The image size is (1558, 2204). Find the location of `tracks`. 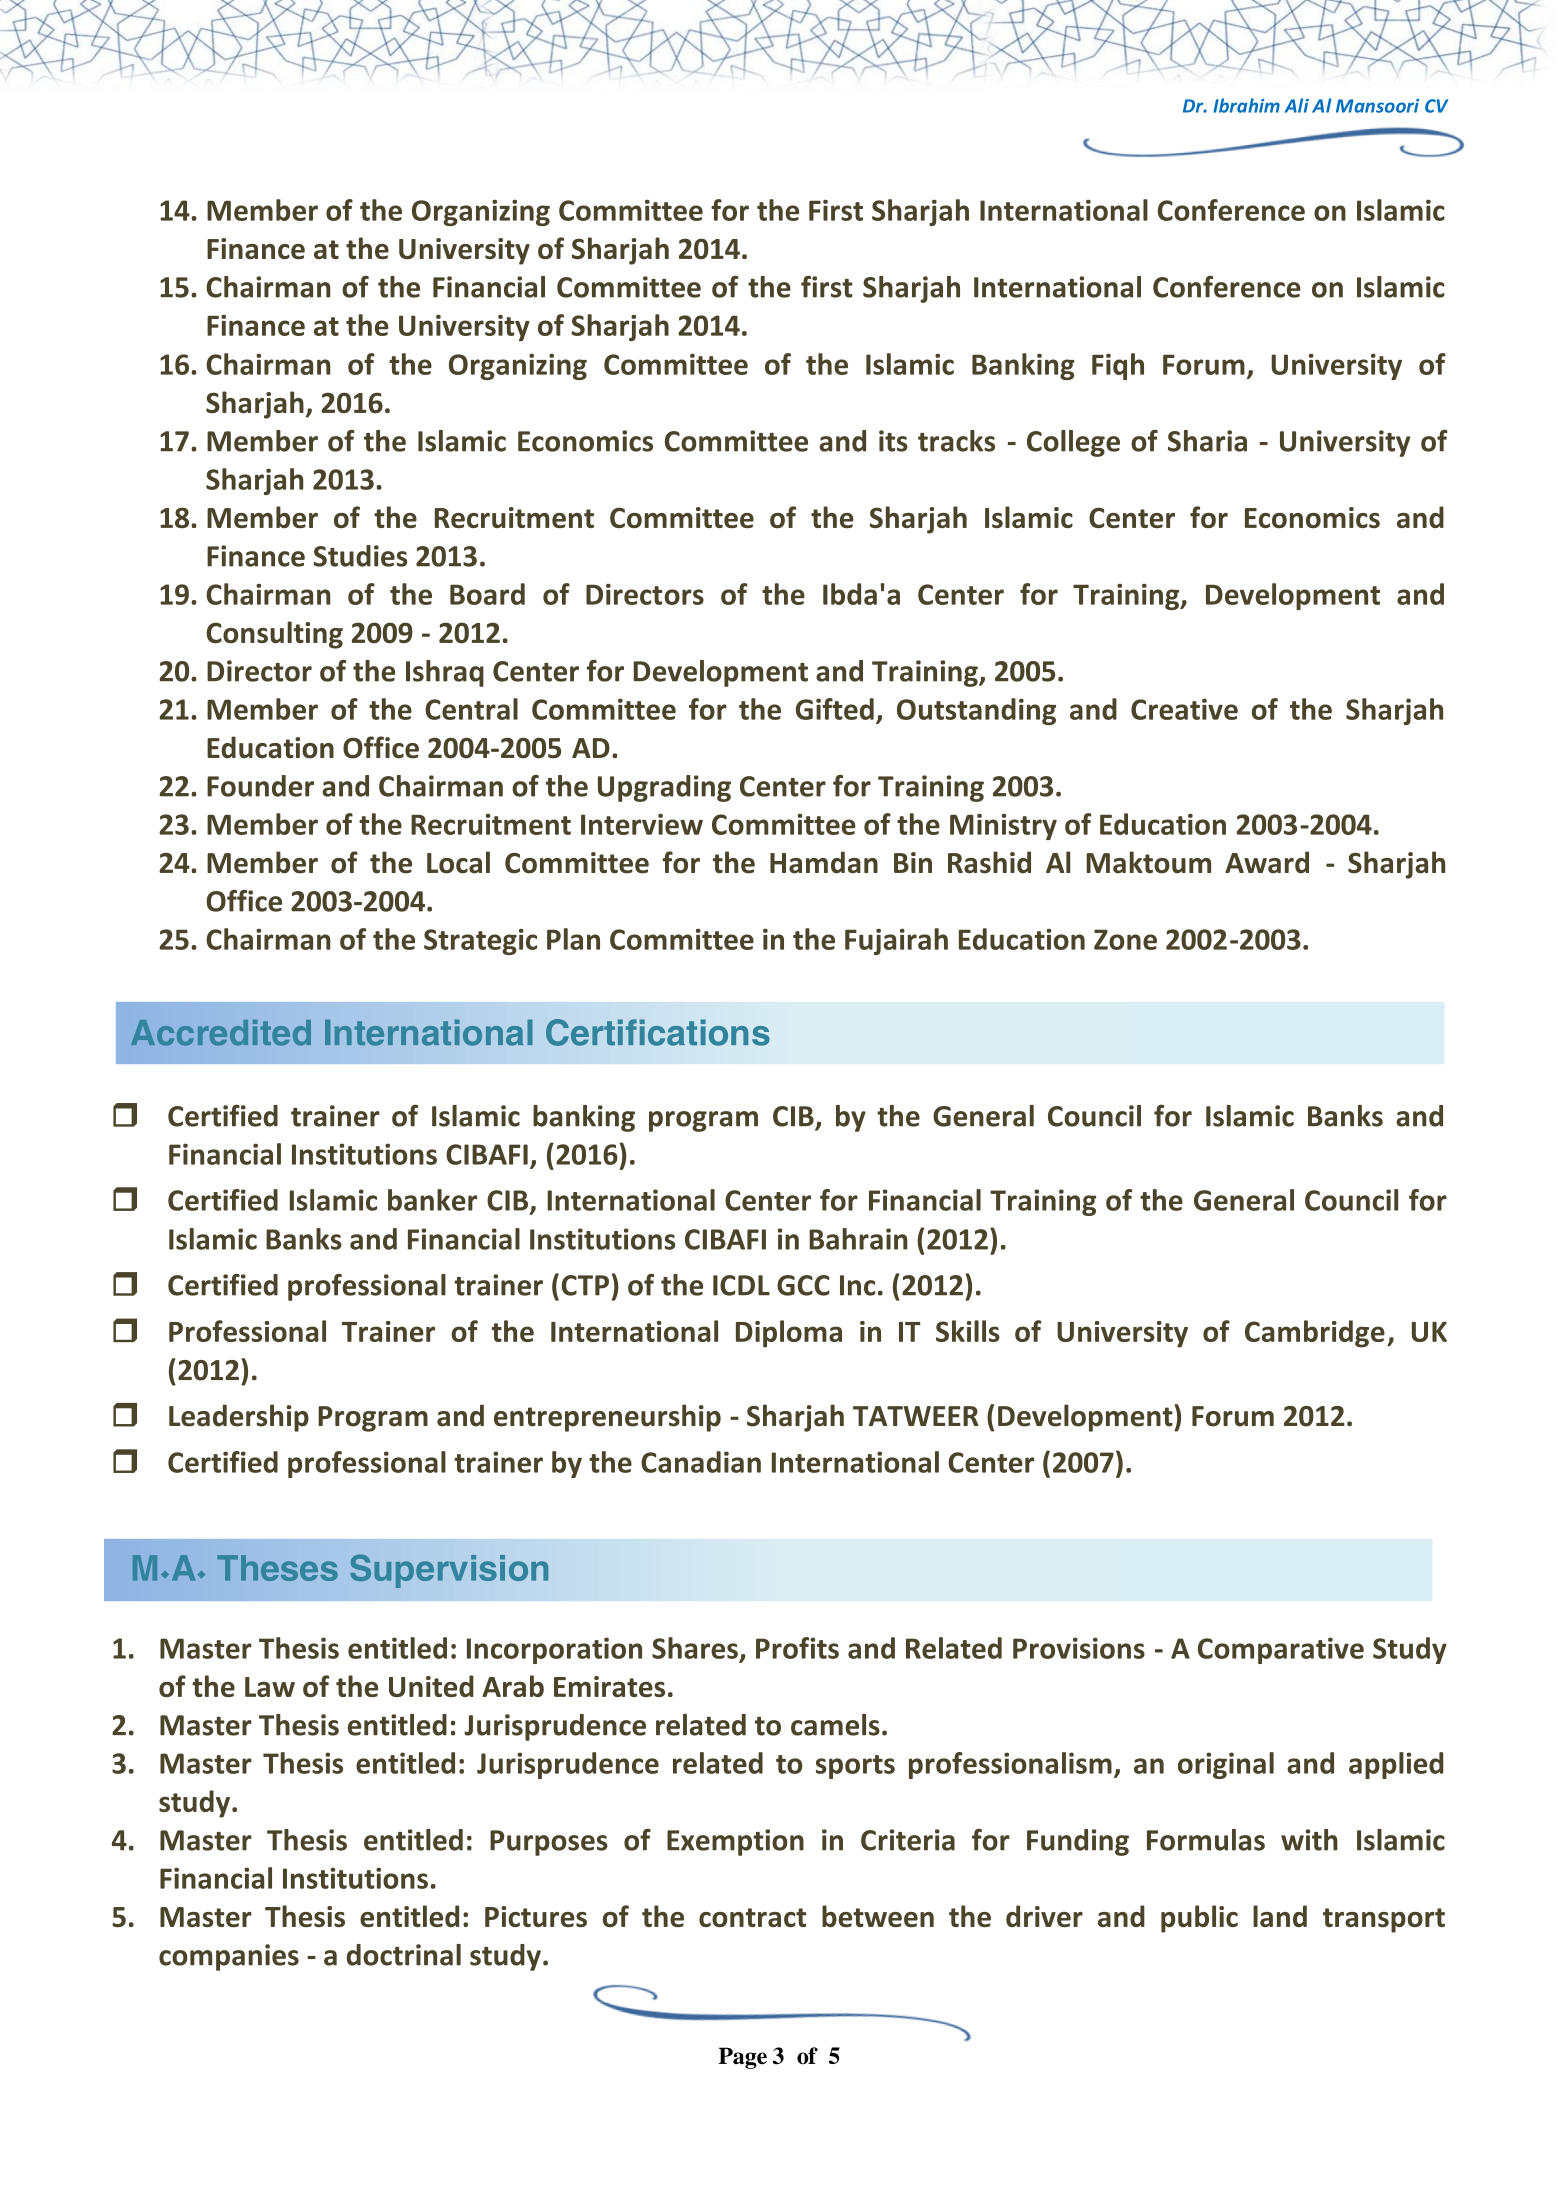

tracks is located at coordinates (956, 441).
